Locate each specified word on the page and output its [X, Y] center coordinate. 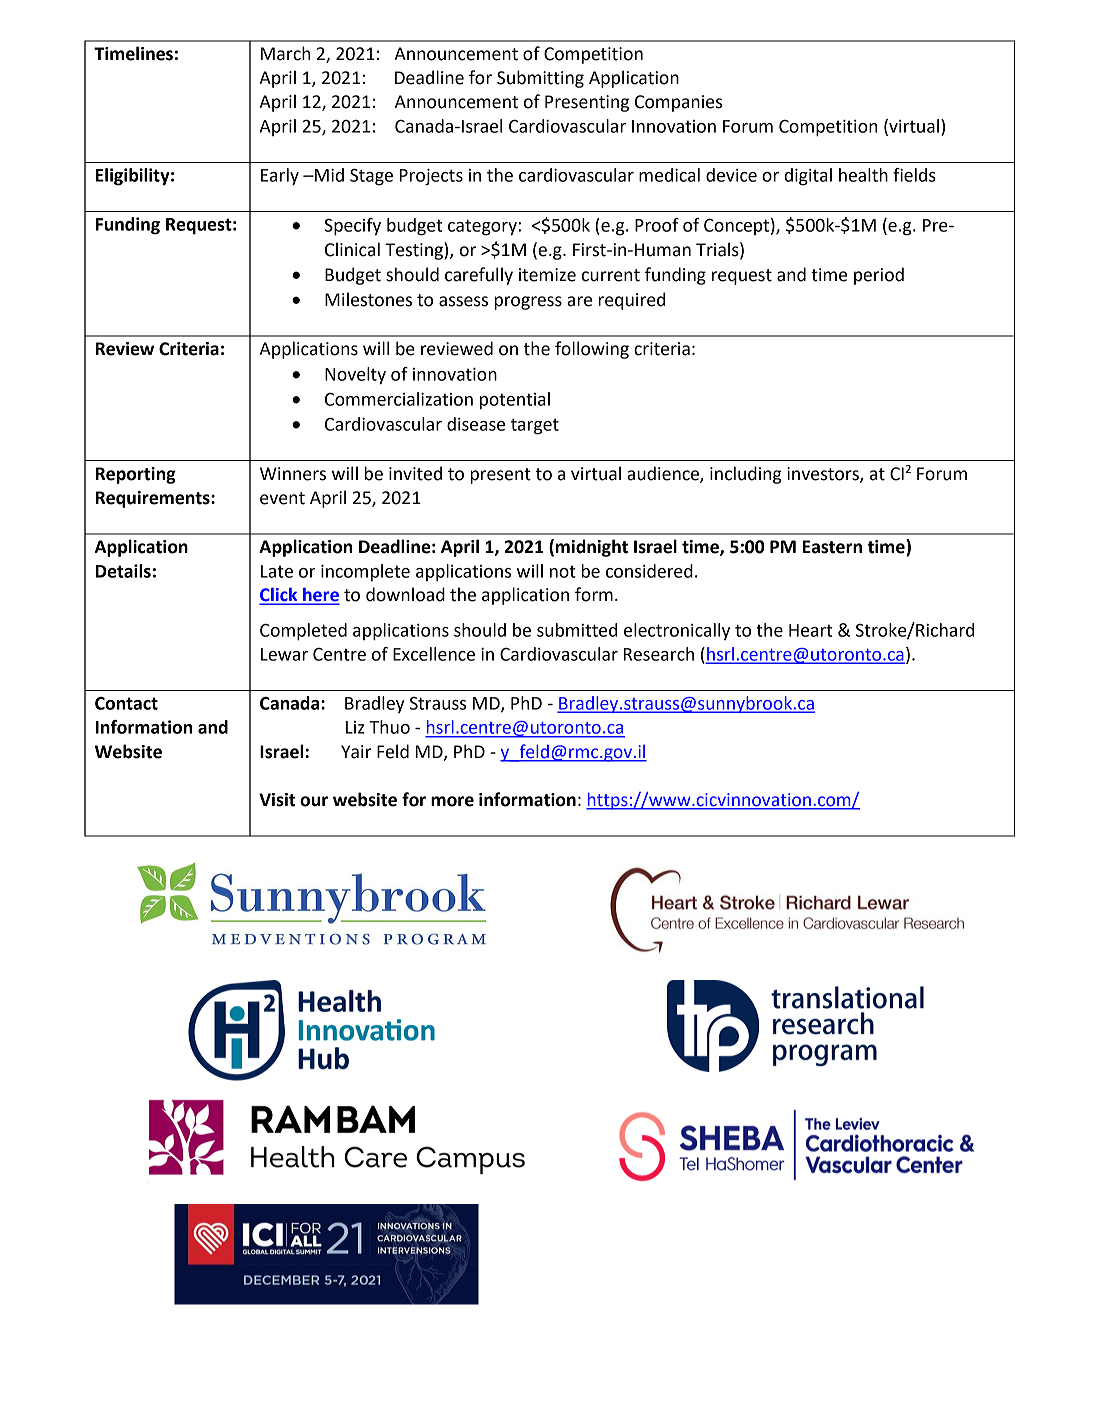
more [452, 801]
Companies [678, 103]
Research [659, 654]
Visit [277, 800]
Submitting [540, 79]
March [285, 53]
